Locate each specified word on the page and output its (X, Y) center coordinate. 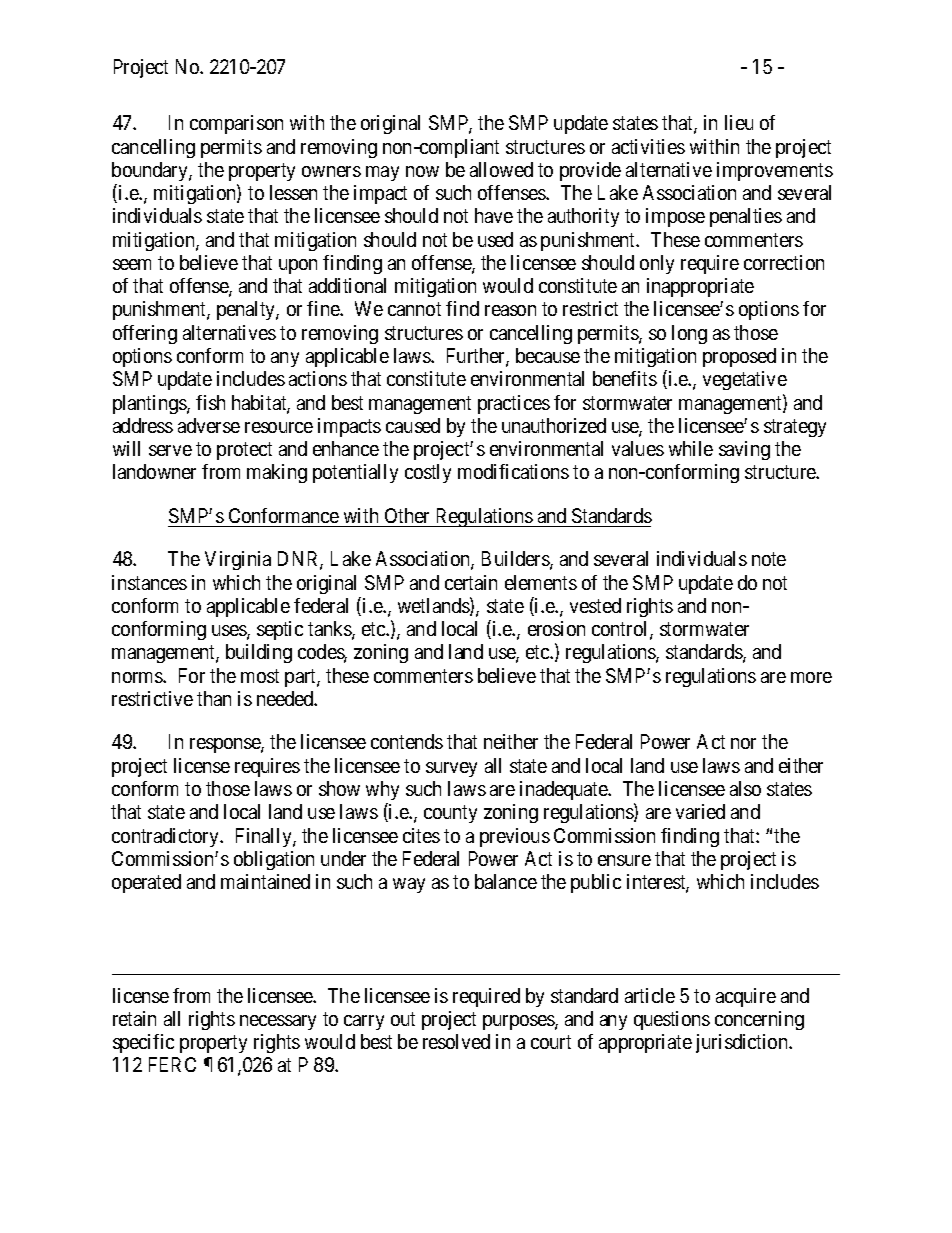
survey (451, 769)
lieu (739, 122)
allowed (501, 169)
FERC (172, 1064)
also (745, 788)
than (214, 698)
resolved (456, 1041)
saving (744, 450)
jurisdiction (743, 1043)
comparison (236, 124)
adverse (209, 425)
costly (428, 473)
